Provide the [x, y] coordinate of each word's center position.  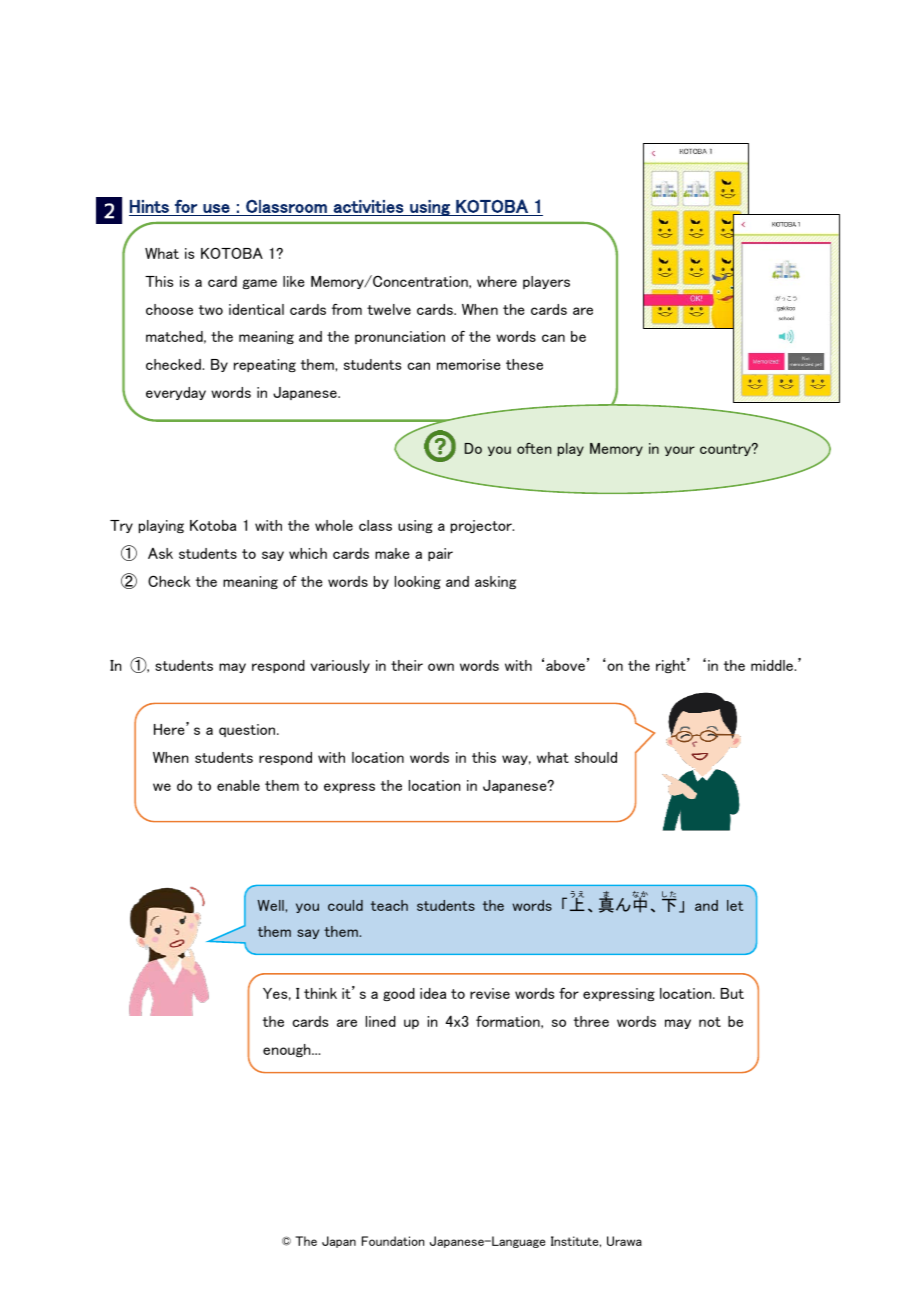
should [596, 757]
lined [381, 1021]
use [216, 208]
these [524, 364]
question [248, 730]
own [441, 667]
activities [368, 206]
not [710, 1022]
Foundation [393, 1241]
